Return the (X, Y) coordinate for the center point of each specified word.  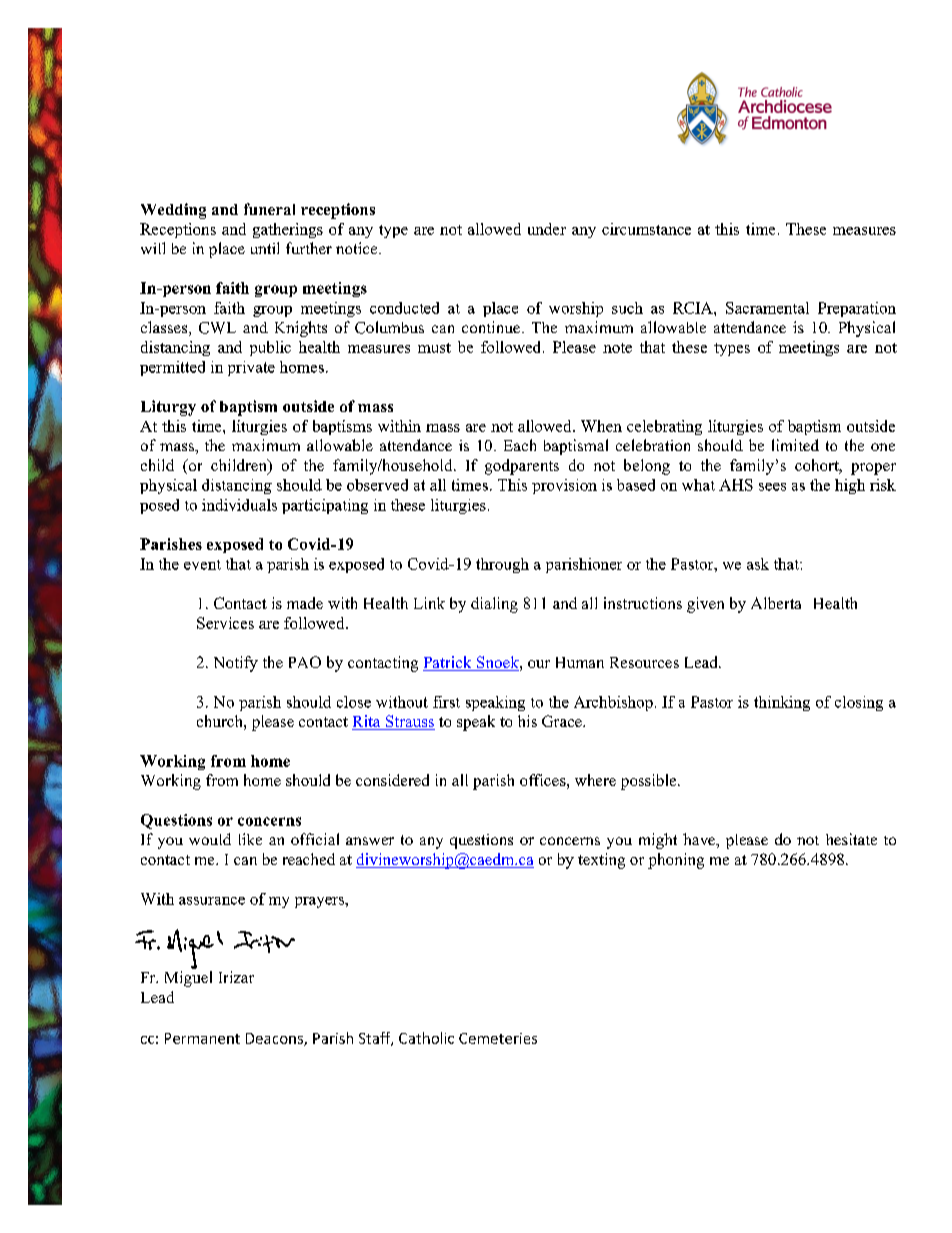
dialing (494, 605)
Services (225, 623)
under (547, 229)
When (601, 426)
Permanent (202, 1038)
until (265, 248)
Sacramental (767, 308)
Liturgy (168, 408)
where (595, 780)
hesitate (851, 839)
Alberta (776, 603)
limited (795, 445)
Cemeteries (498, 1038)
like (250, 839)
